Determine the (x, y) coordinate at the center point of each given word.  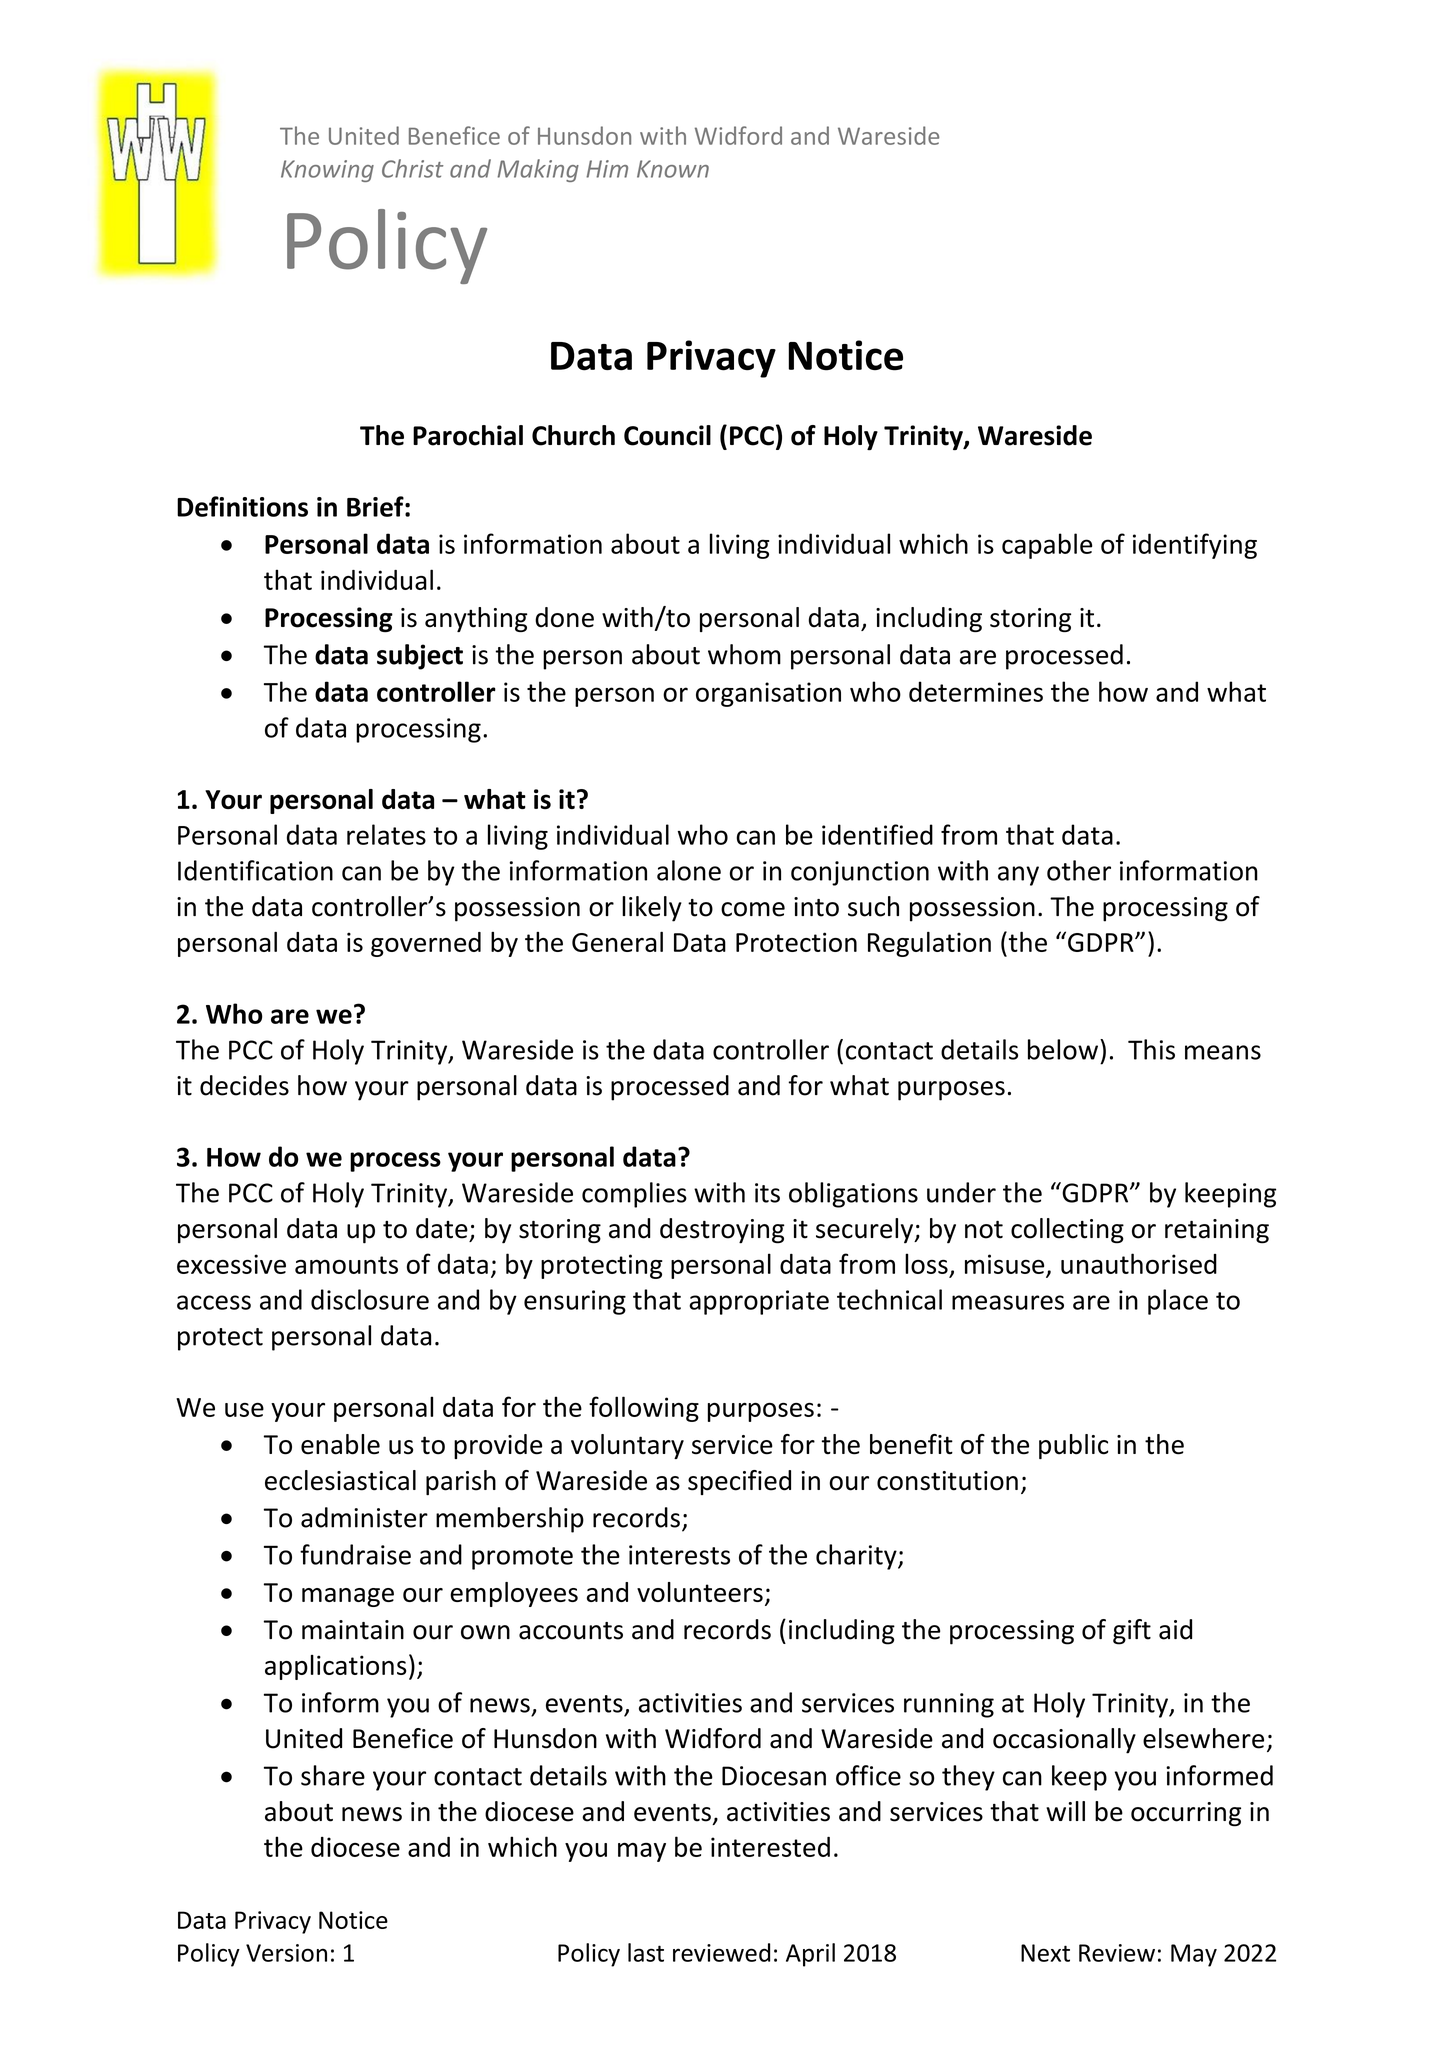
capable (1047, 546)
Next (1045, 1953)
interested (770, 1846)
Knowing (327, 171)
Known (673, 169)
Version (286, 1953)
